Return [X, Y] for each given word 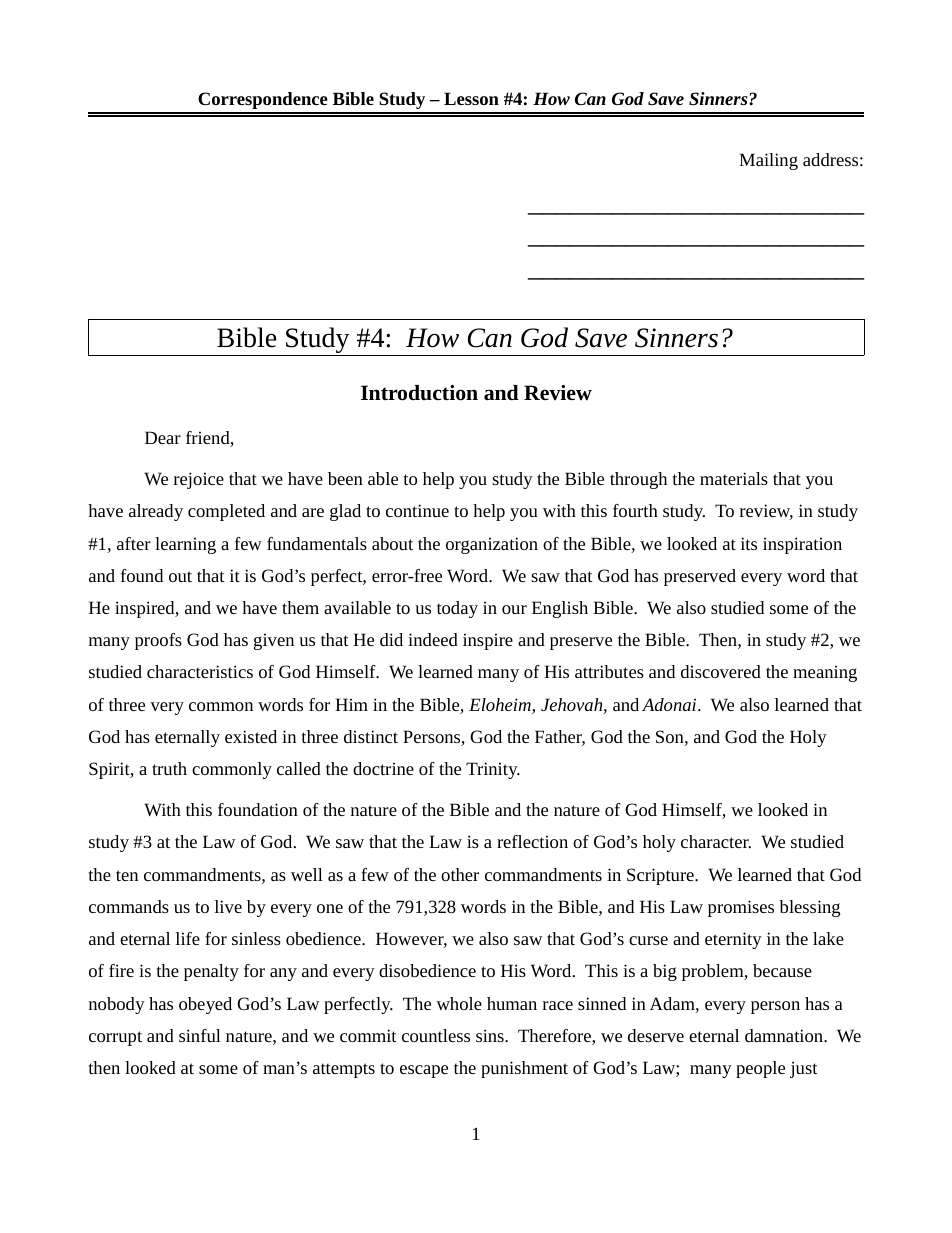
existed [251, 736]
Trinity [493, 770]
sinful [200, 1035]
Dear [163, 437]
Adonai [670, 704]
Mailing [768, 161]
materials [734, 478]
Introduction [419, 393]
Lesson [471, 98]
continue [417, 510]
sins [491, 1035]
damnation [785, 1035]
